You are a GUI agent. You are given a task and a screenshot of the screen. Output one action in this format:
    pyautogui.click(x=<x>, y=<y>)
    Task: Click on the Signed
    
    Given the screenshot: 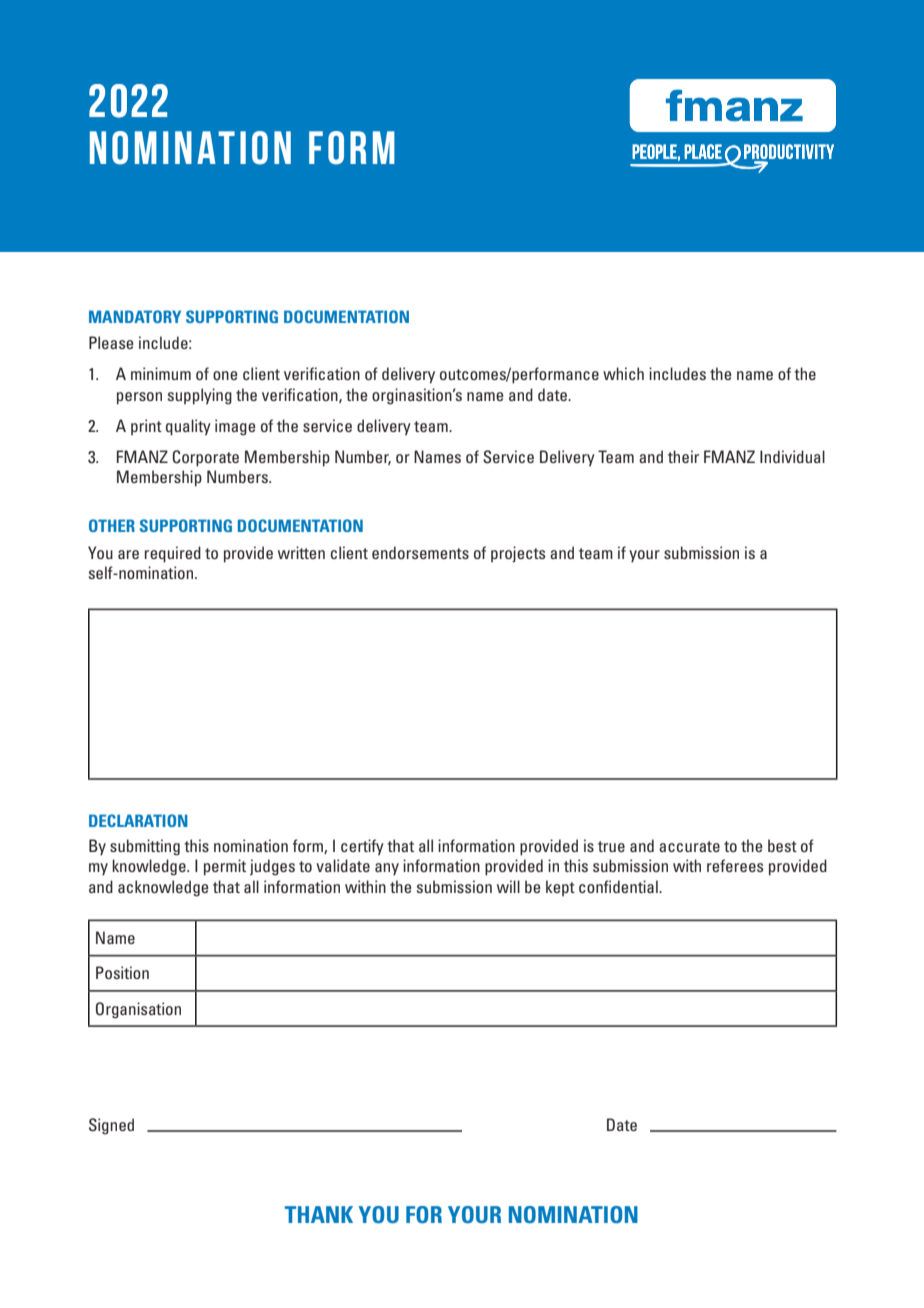 What is the action you would take?
    pyautogui.click(x=111, y=1126)
